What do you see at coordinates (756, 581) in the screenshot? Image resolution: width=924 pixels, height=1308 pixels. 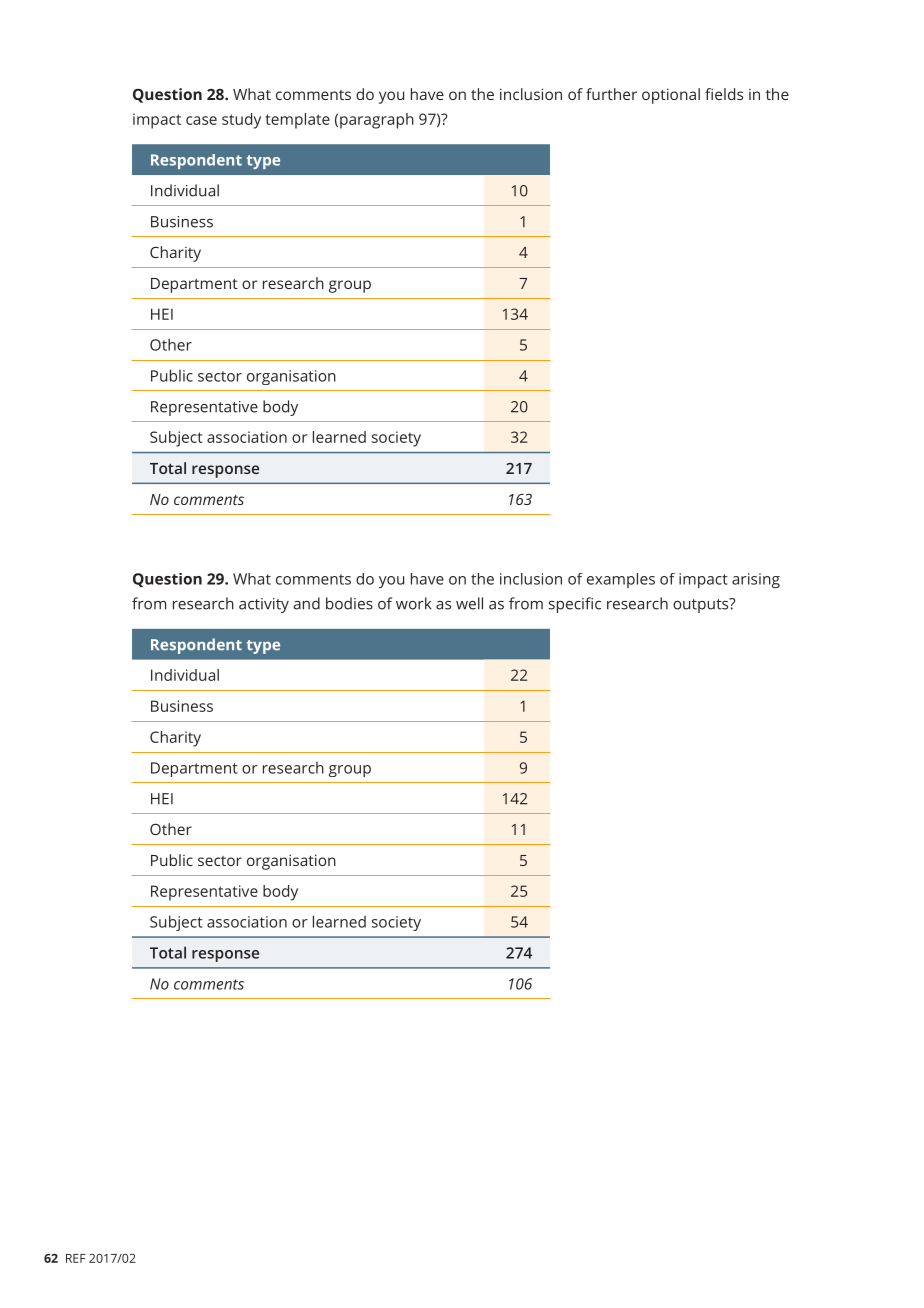 I see `arising` at bounding box center [756, 581].
